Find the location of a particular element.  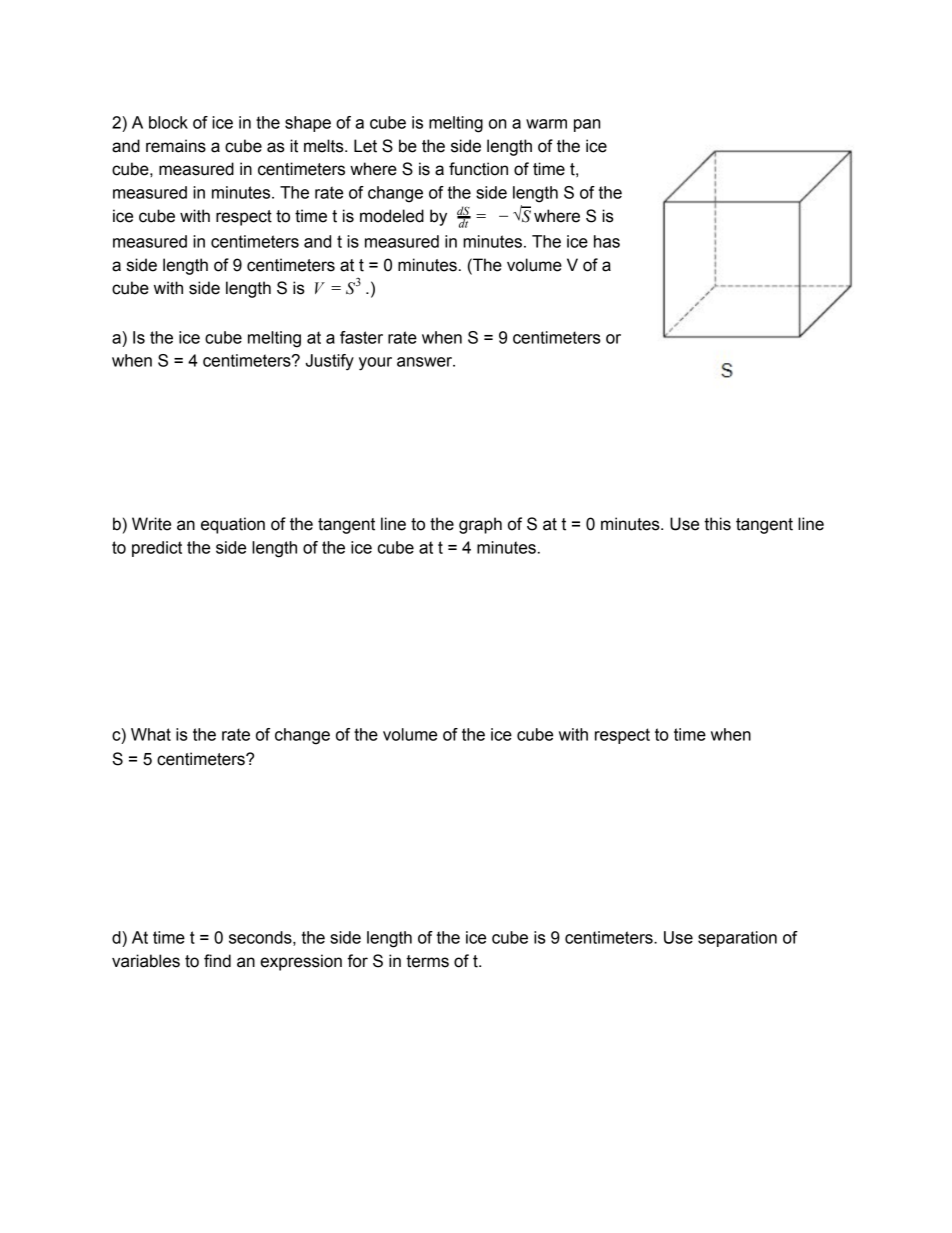

this is located at coordinates (717, 524).
